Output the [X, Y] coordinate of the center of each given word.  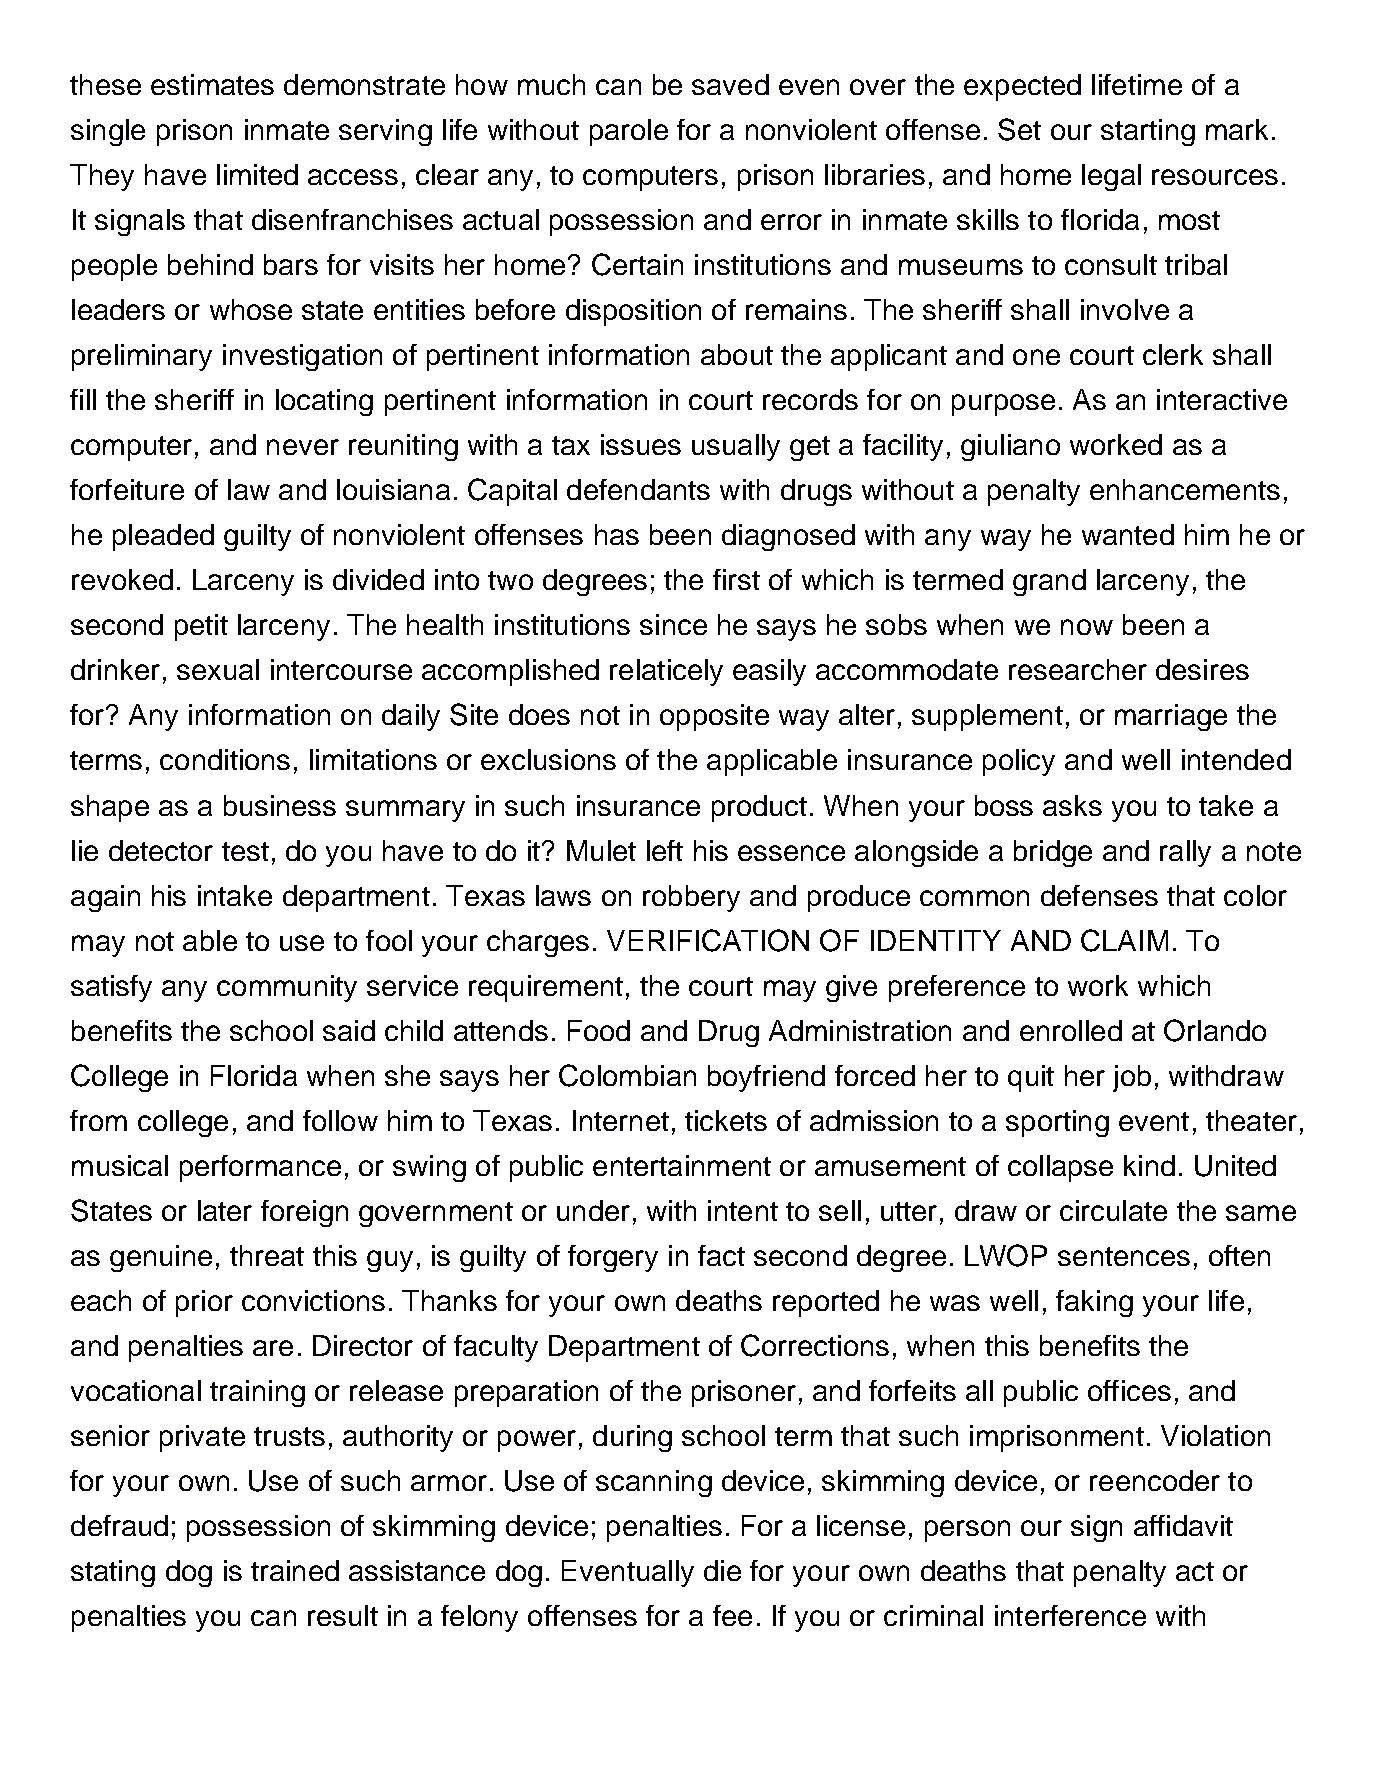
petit [201, 627]
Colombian [627, 1075]
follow [340, 1120]
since [673, 624]
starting [1148, 132]
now [1087, 627]
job [1132, 1078]
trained [295, 1570]
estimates [212, 84]
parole [629, 132]
